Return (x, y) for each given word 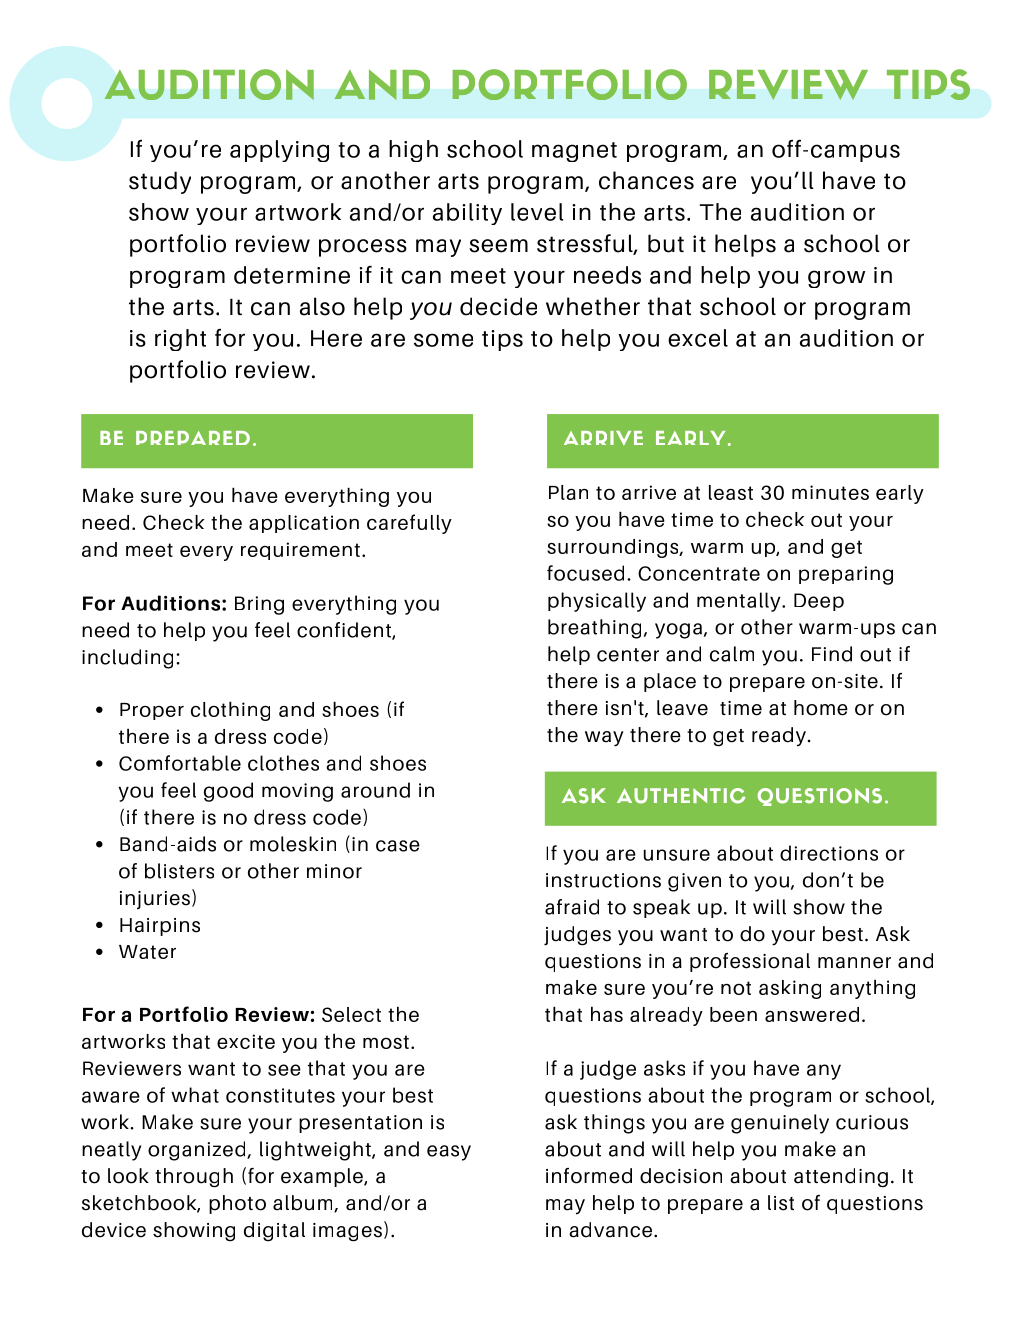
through (194, 1178)
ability (467, 214)
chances (646, 180)
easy (449, 1153)
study (160, 182)
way (604, 738)
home (821, 708)
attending (841, 1178)
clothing (230, 711)
